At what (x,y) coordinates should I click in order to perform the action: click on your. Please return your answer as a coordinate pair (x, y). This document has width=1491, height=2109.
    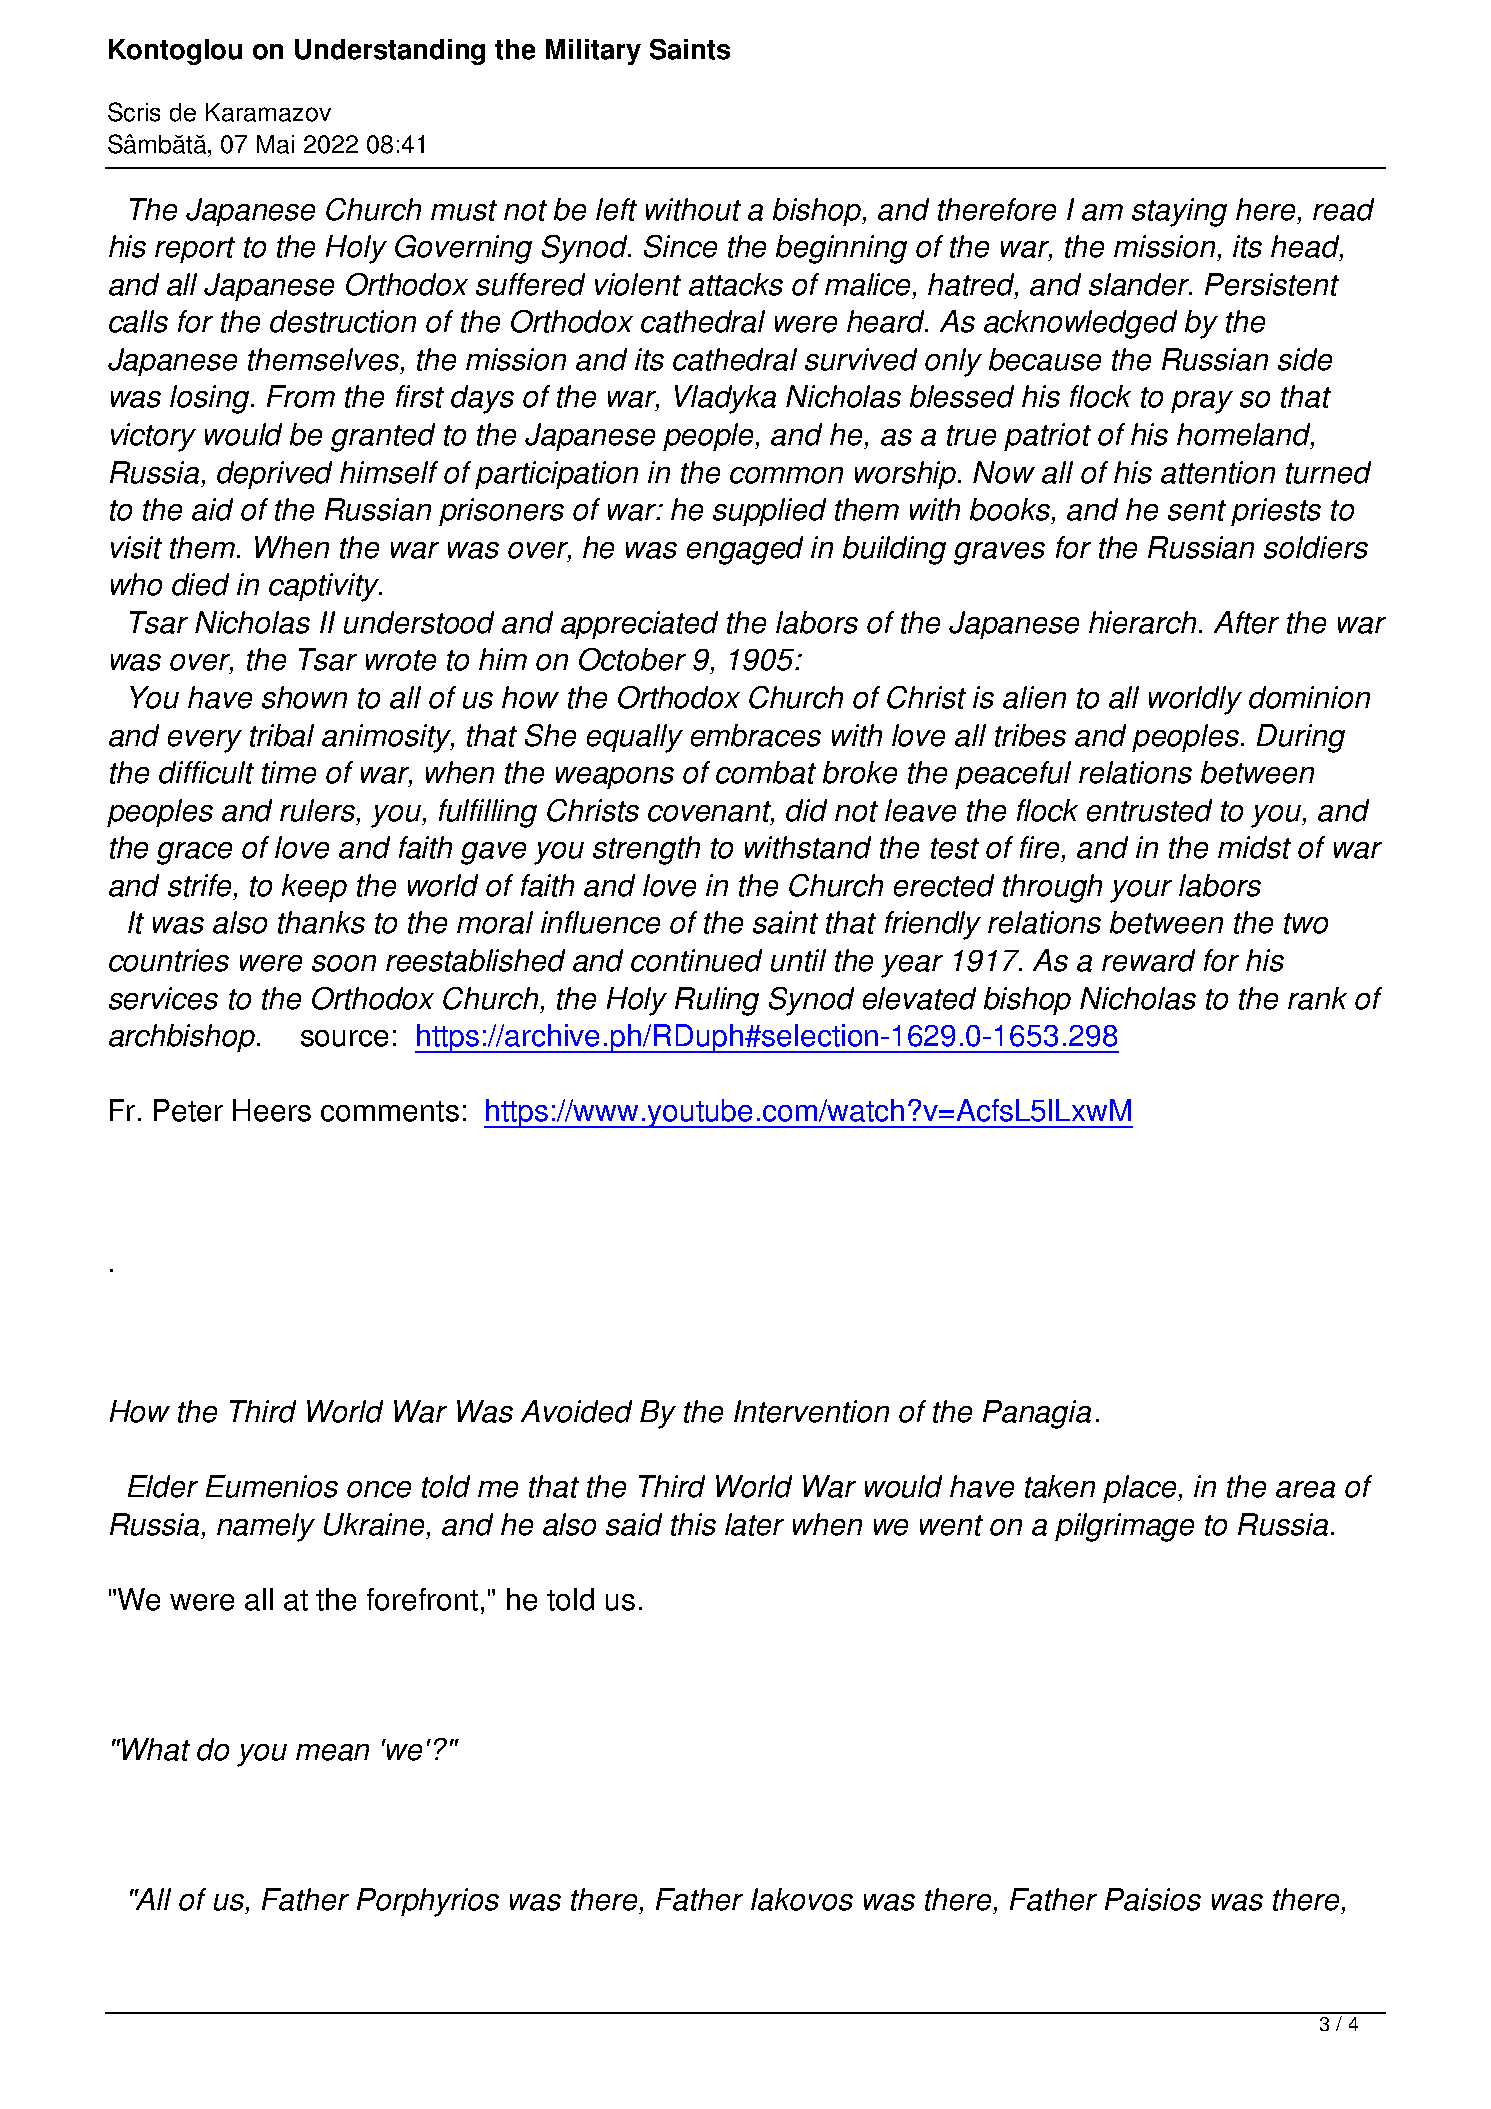
    Looking at the image, I should click on (1141, 891).
